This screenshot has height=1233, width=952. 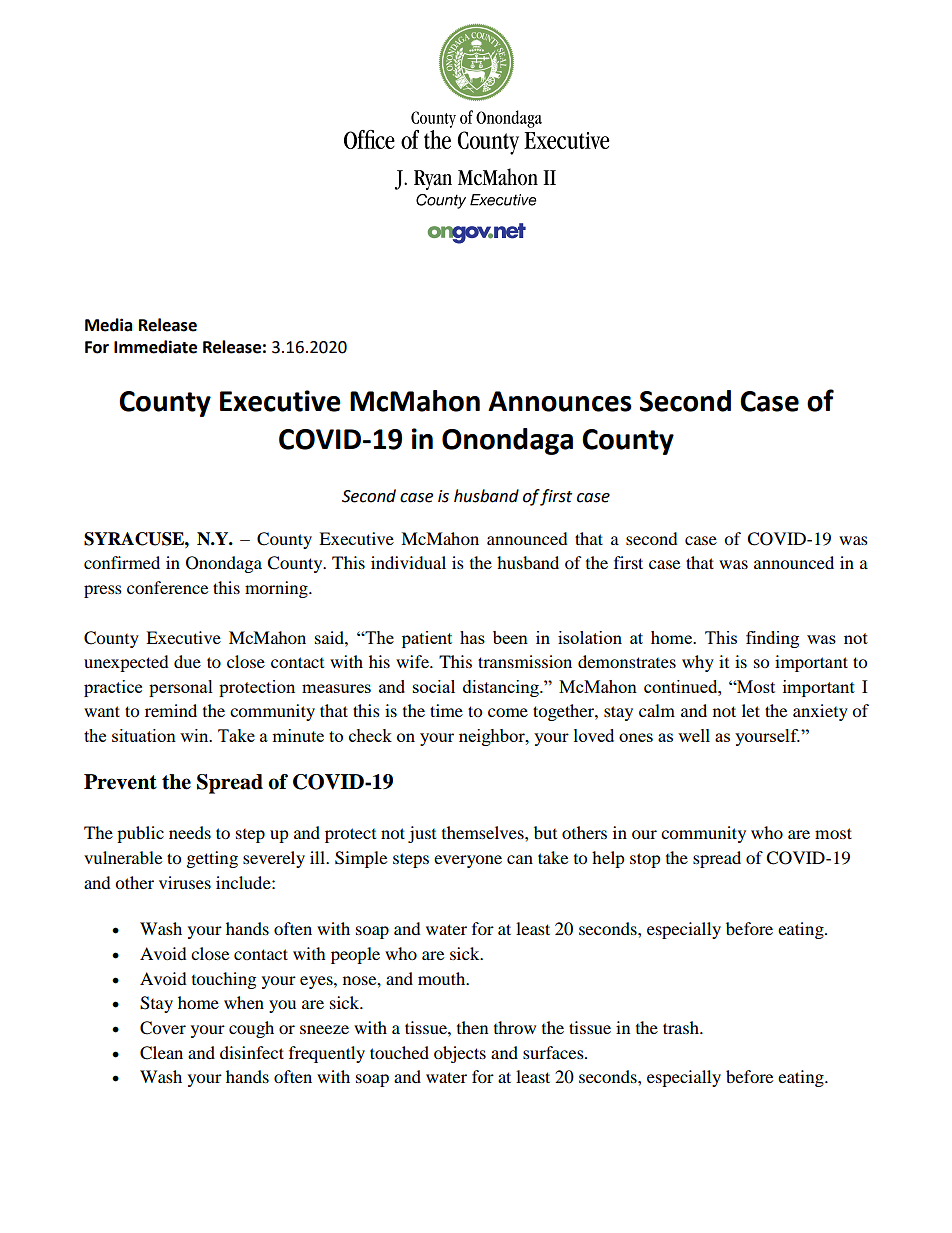 What do you see at coordinates (493, 737) in the screenshot?
I see `neighbor` at bounding box center [493, 737].
